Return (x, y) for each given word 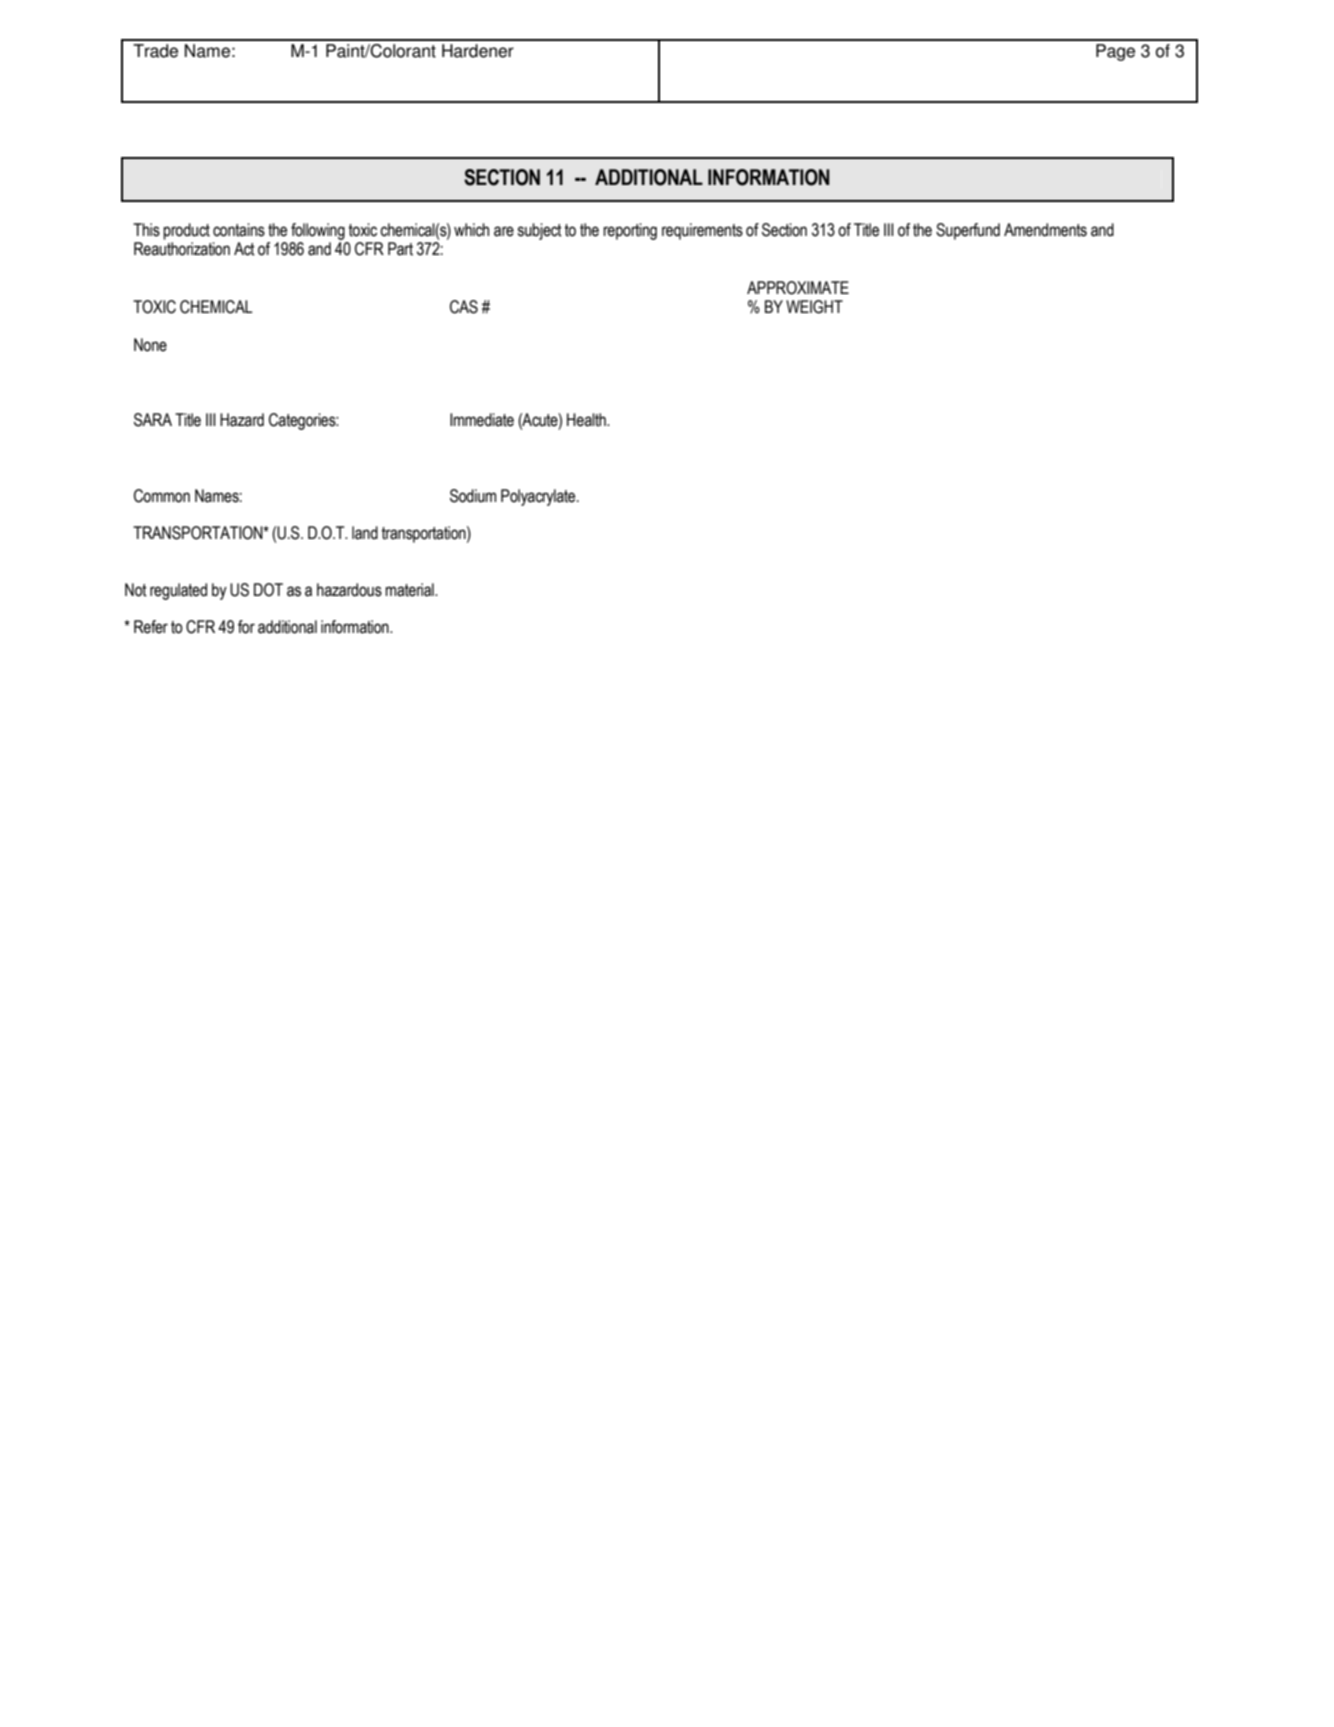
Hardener (478, 51)
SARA (153, 420)
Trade (155, 51)
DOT (268, 590)
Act (244, 249)
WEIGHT (814, 307)
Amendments (1045, 230)
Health (587, 420)
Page (1115, 52)
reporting (630, 231)
